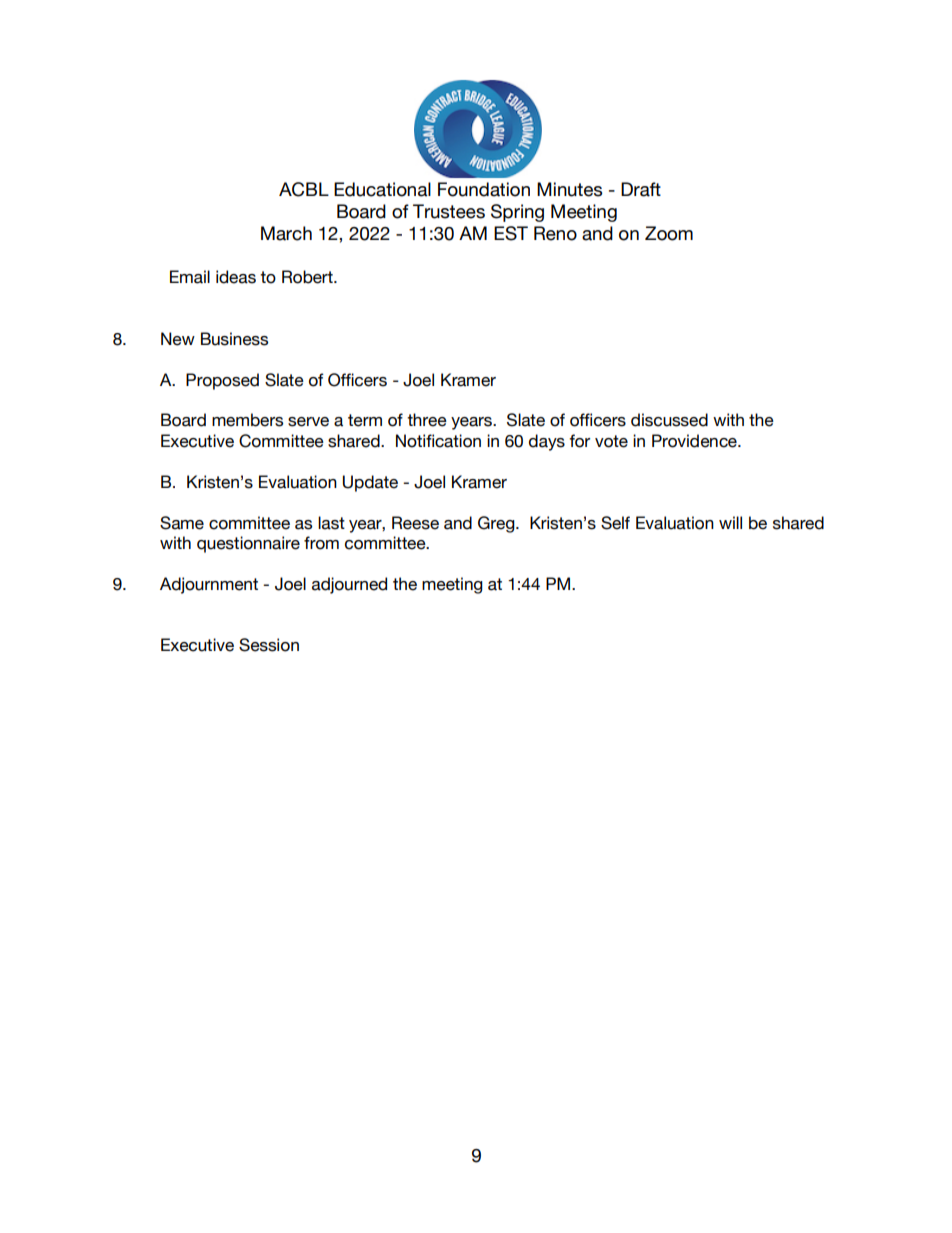  Describe the element at coordinates (182, 523) in the page. I see `Same` at that location.
